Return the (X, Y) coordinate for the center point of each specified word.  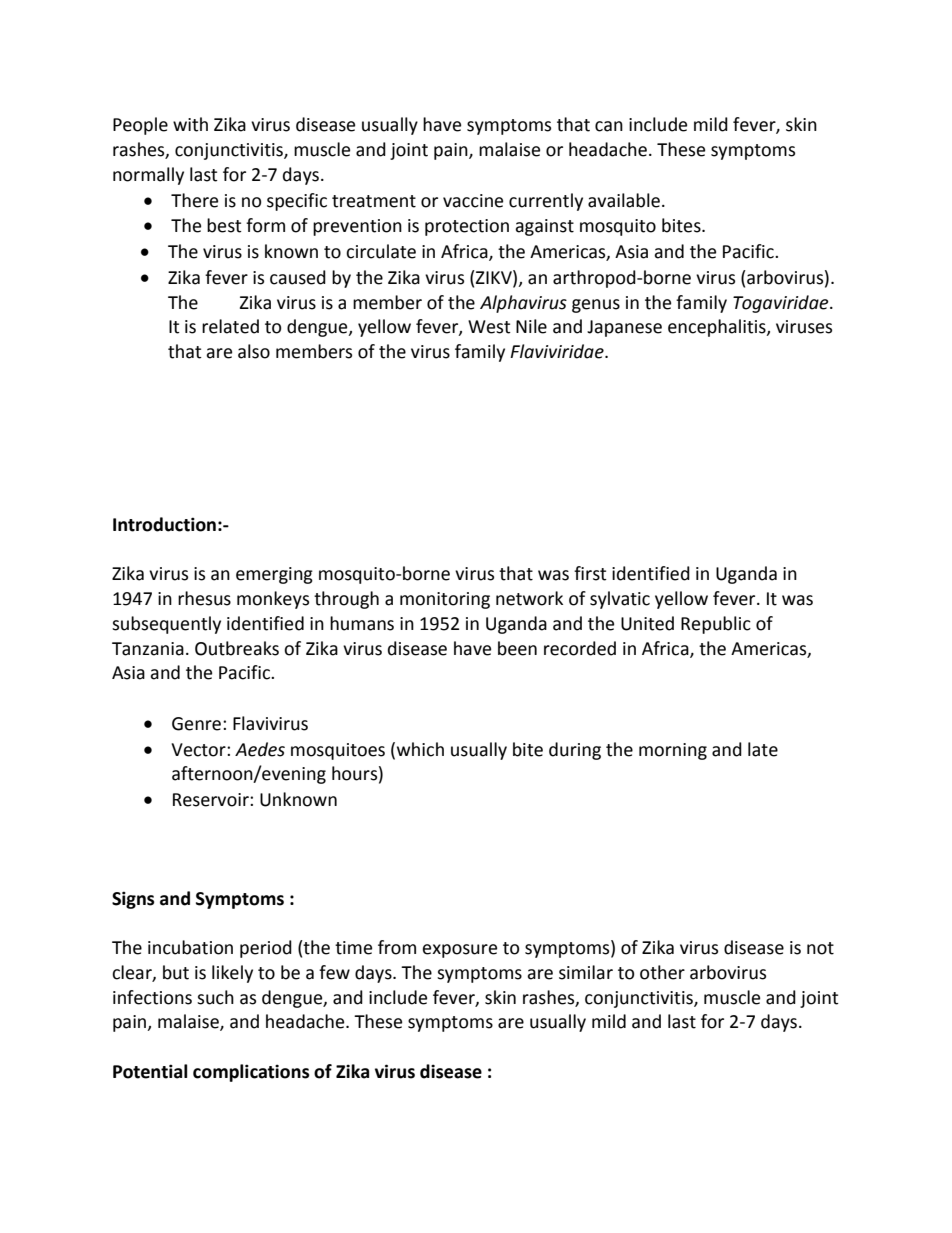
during (575, 751)
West (489, 327)
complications (251, 1073)
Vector (199, 750)
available (624, 200)
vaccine (473, 201)
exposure (460, 951)
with (190, 124)
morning (673, 751)
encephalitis (718, 328)
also (254, 351)
